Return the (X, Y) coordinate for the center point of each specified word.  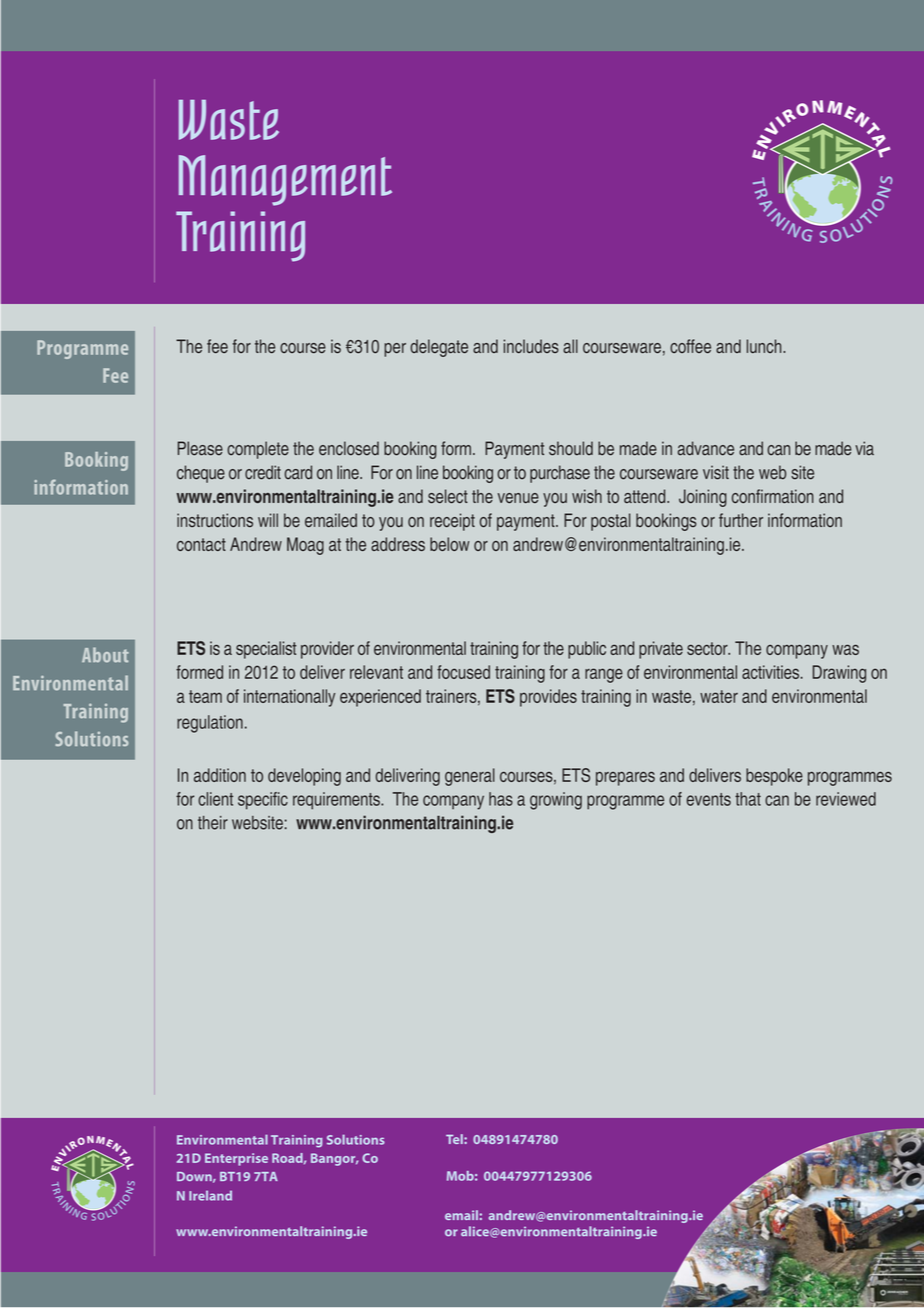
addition (220, 775)
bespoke (774, 777)
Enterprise (236, 1159)
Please (200, 448)
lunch (765, 346)
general (470, 777)
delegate (439, 348)
